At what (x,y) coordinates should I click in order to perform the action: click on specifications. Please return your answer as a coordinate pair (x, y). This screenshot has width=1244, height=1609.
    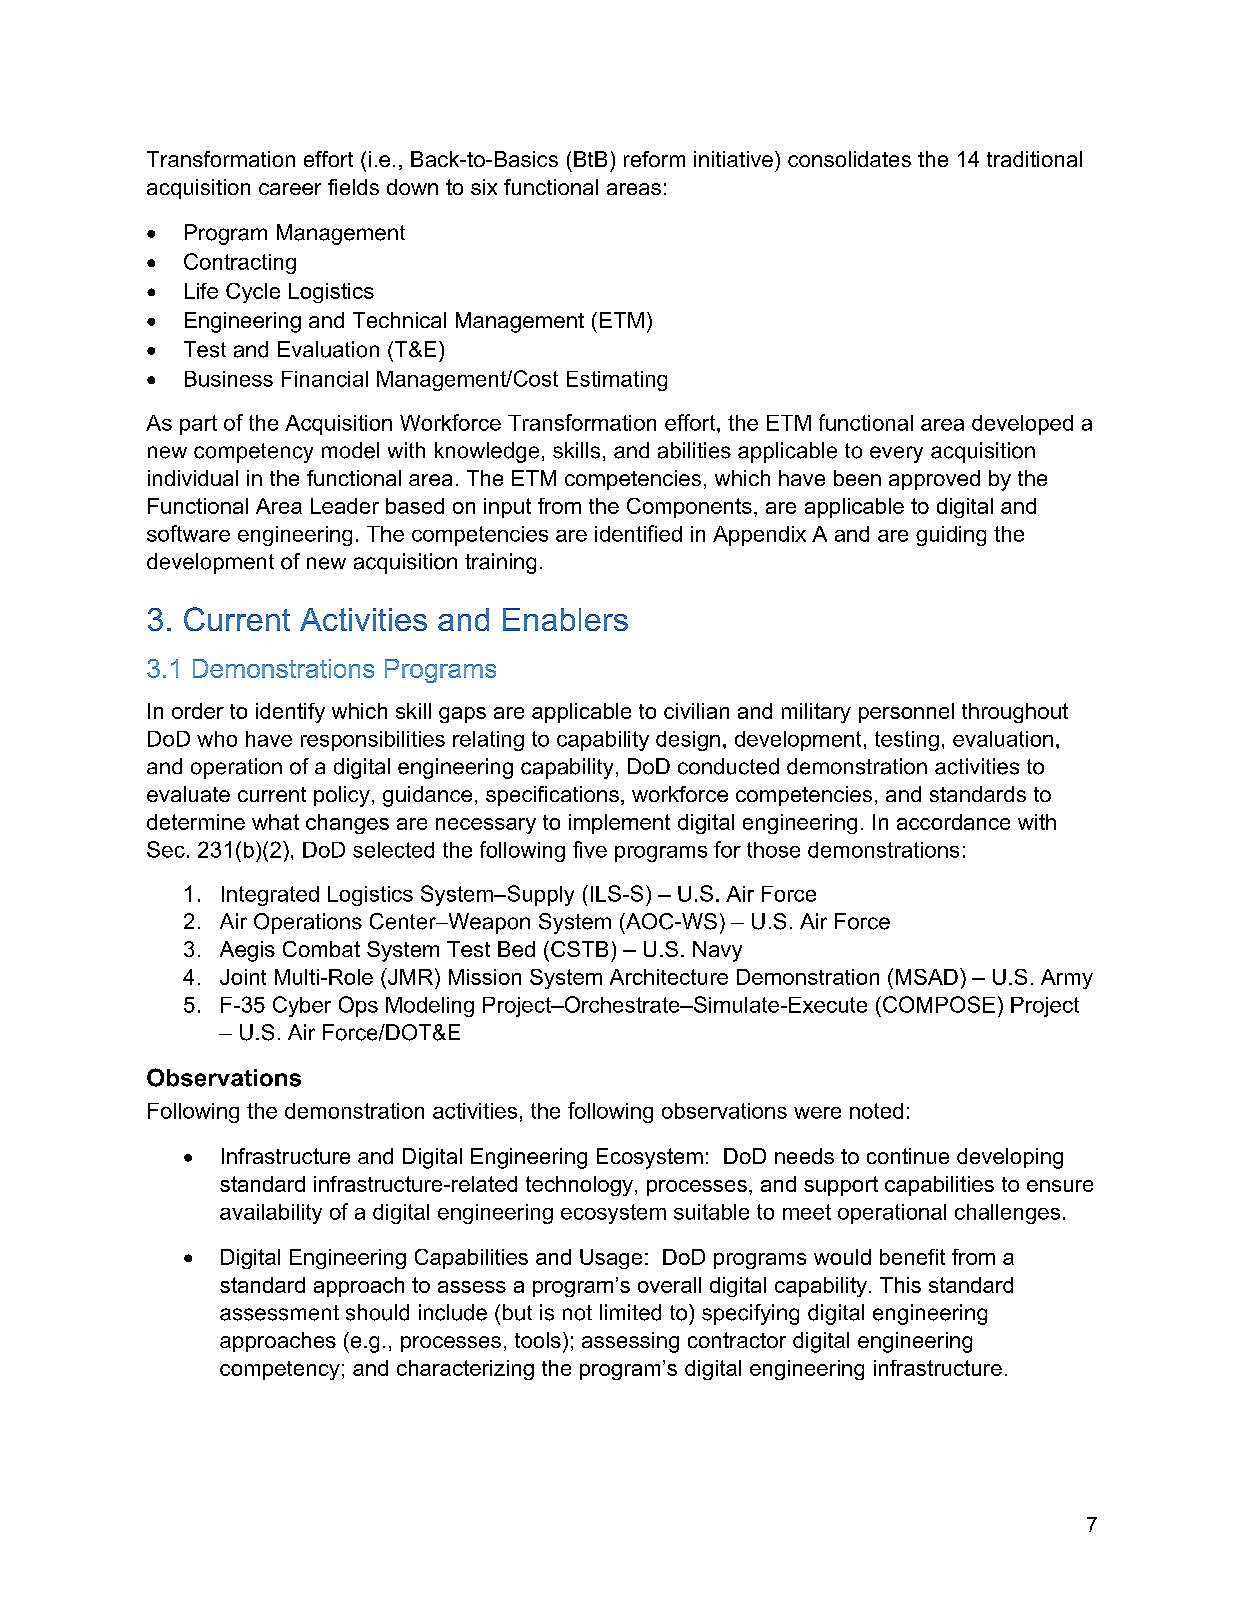
    Looking at the image, I should click on (552, 796).
